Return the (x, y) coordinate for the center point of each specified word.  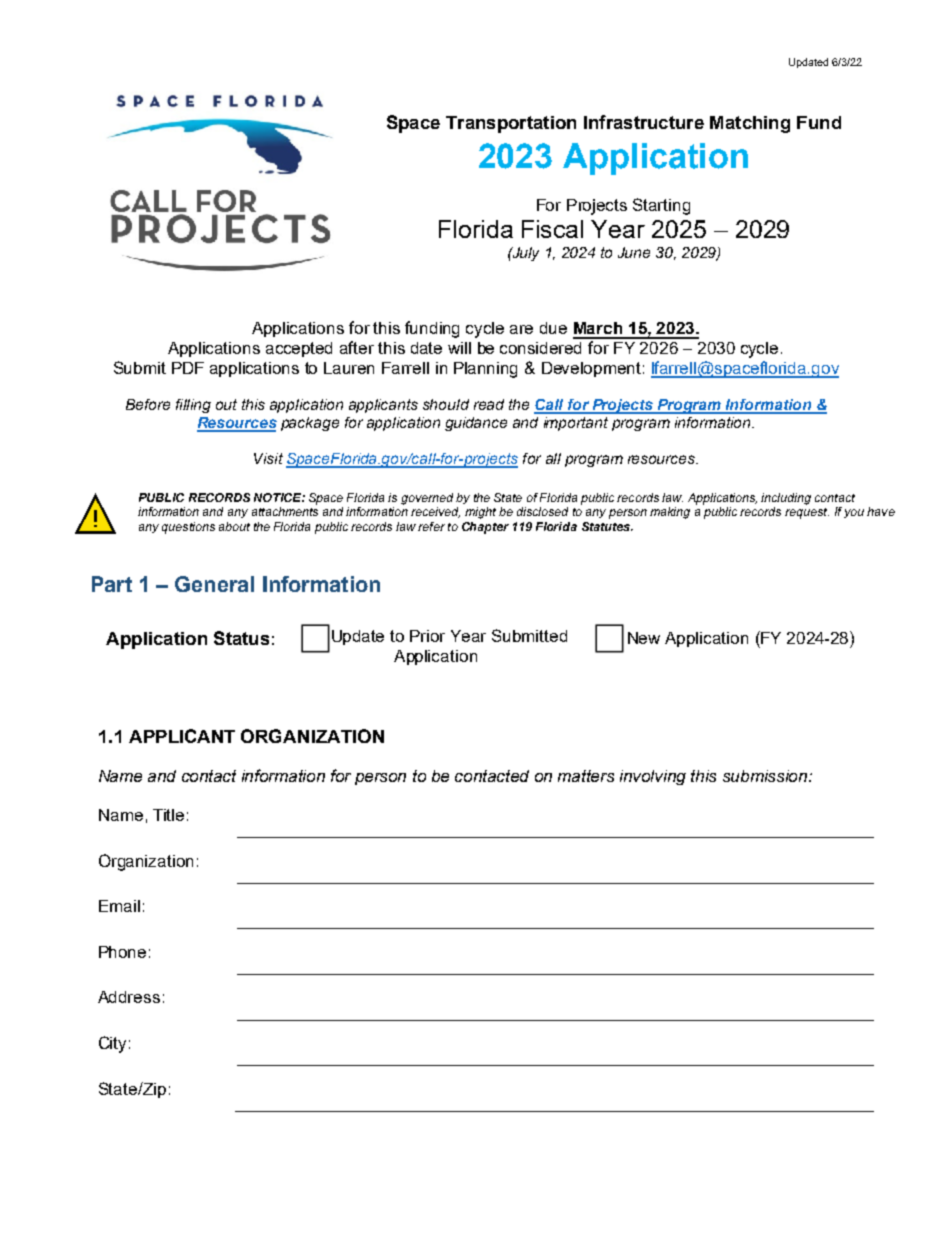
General (214, 584)
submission (766, 776)
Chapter (485, 528)
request (807, 513)
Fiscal (552, 229)
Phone (122, 952)
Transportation (511, 124)
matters (586, 776)
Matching (750, 124)
